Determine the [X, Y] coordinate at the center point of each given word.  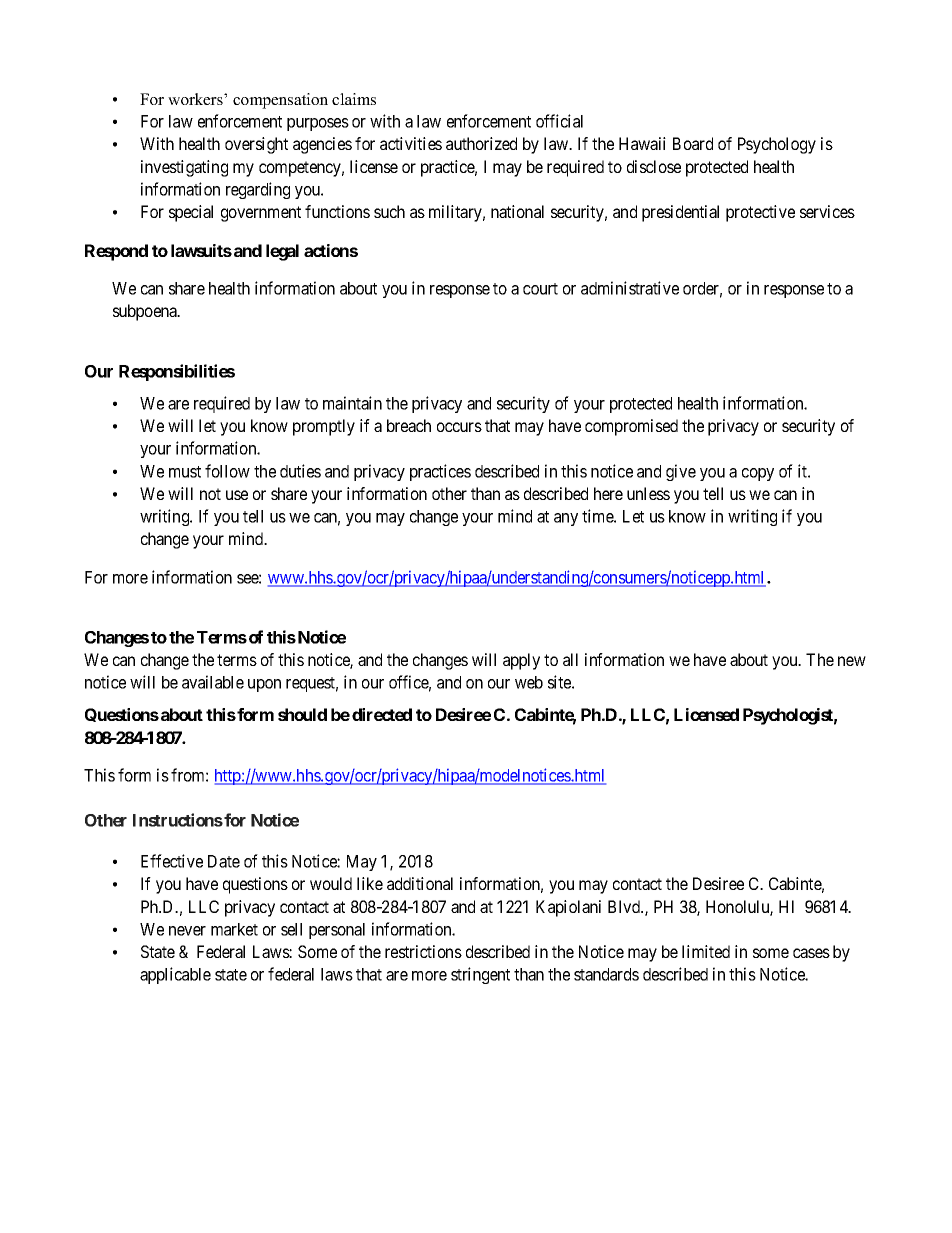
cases [811, 953]
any [566, 519]
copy [758, 474]
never [187, 931]
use [237, 495]
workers [196, 99]
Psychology [777, 145]
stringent [480, 975]
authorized [481, 143]
